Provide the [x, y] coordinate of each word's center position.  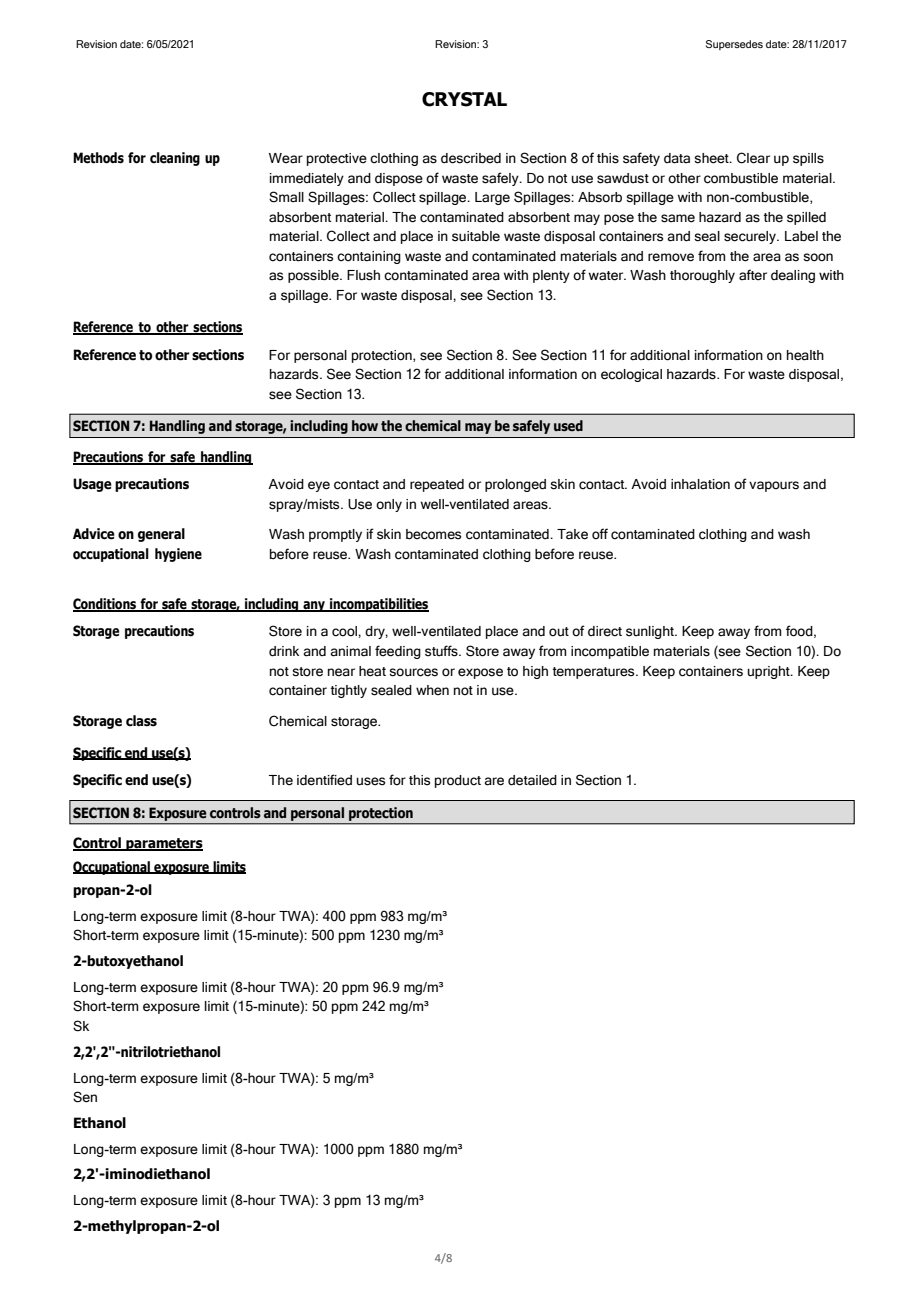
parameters [163, 844]
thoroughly [702, 276]
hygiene [178, 555]
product [458, 781]
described [471, 158]
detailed [532, 780]
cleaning [175, 159]
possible [314, 276]
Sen [85, 1097]
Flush [363, 275]
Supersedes [734, 45]
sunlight [651, 632]
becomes [433, 534]
